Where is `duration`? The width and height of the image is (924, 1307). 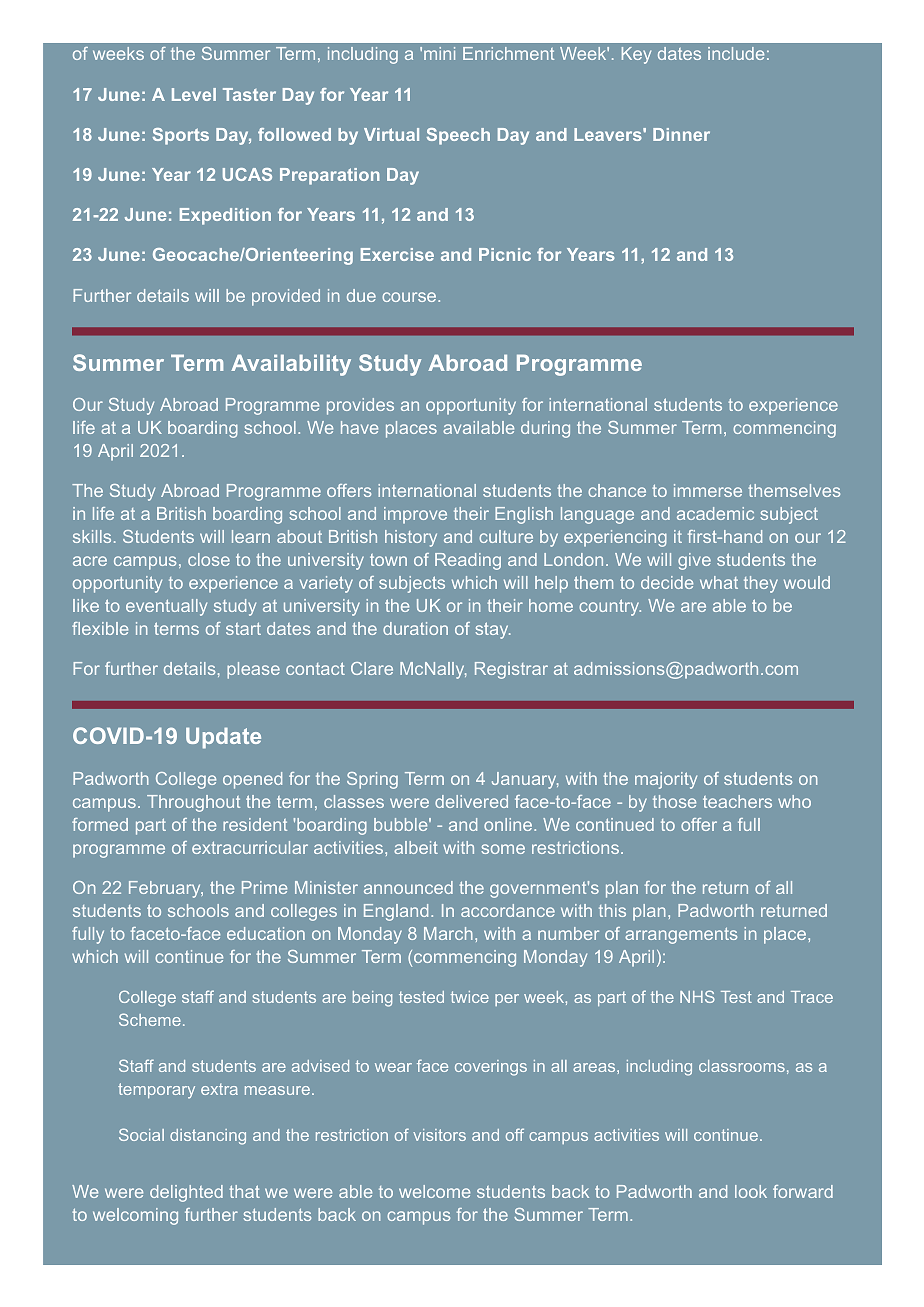
duration is located at coordinates (415, 628).
